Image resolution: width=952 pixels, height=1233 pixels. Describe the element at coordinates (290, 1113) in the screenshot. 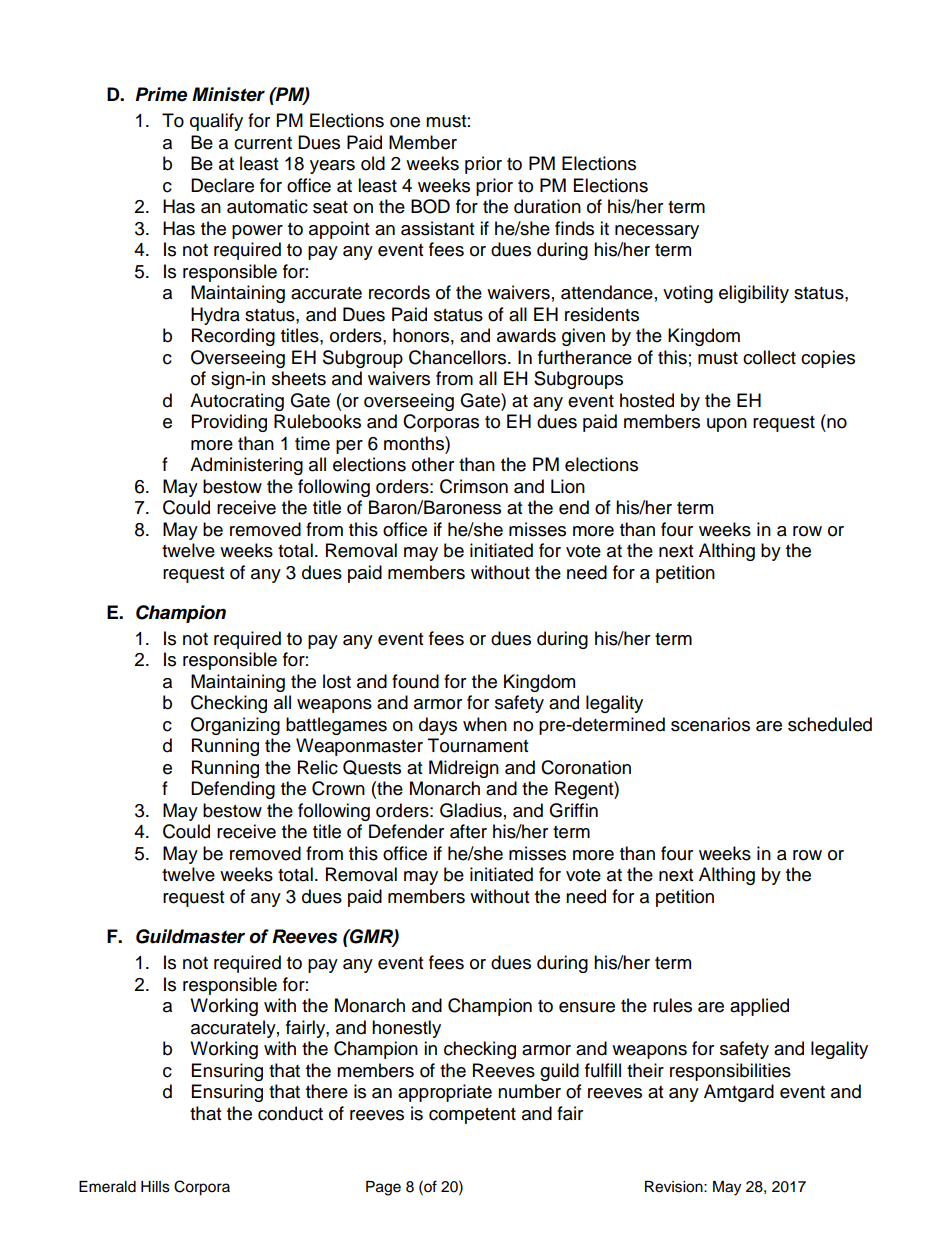

I see `conduct` at that location.
